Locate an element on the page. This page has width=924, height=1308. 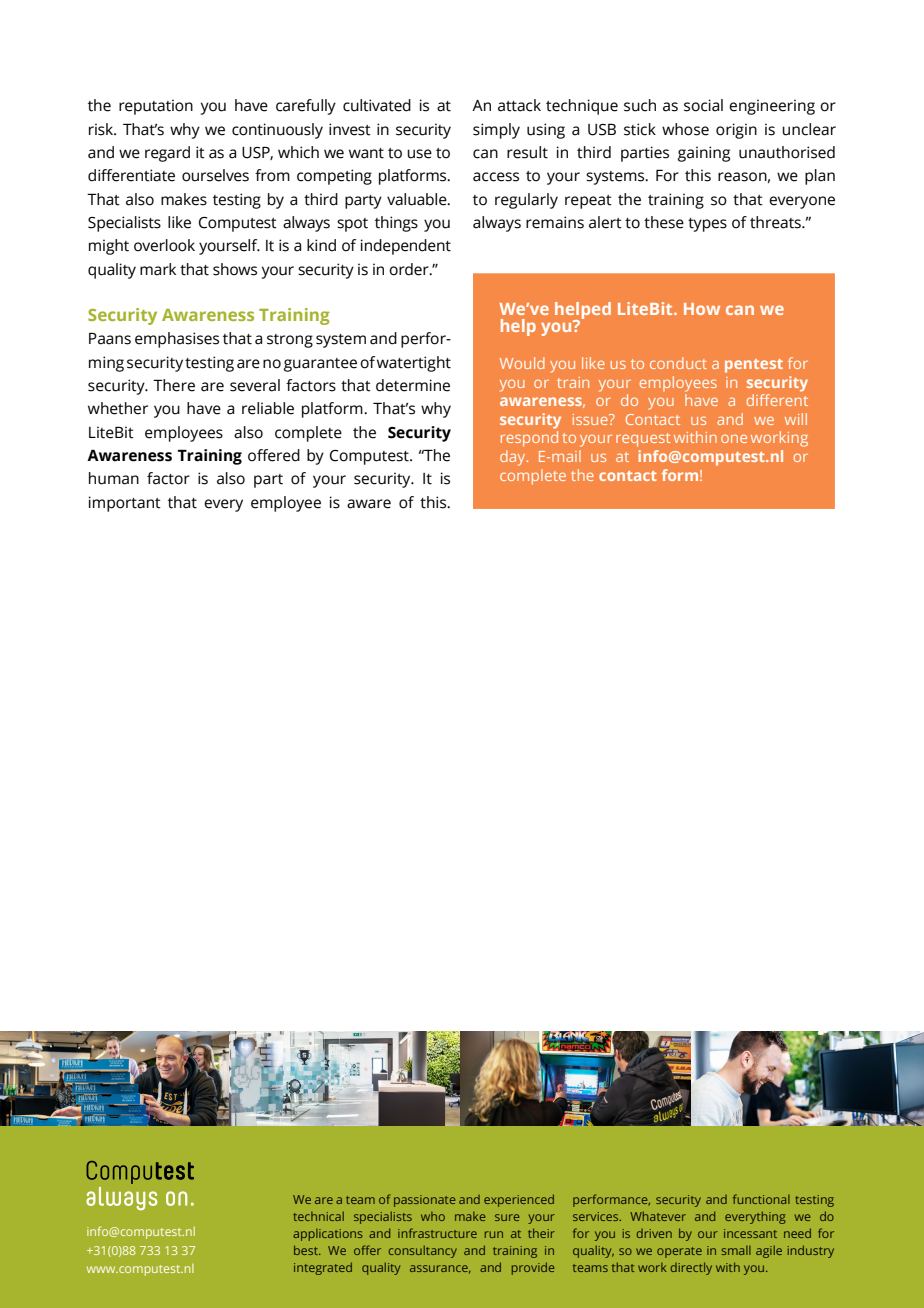
passionate is located at coordinates (424, 1201).
